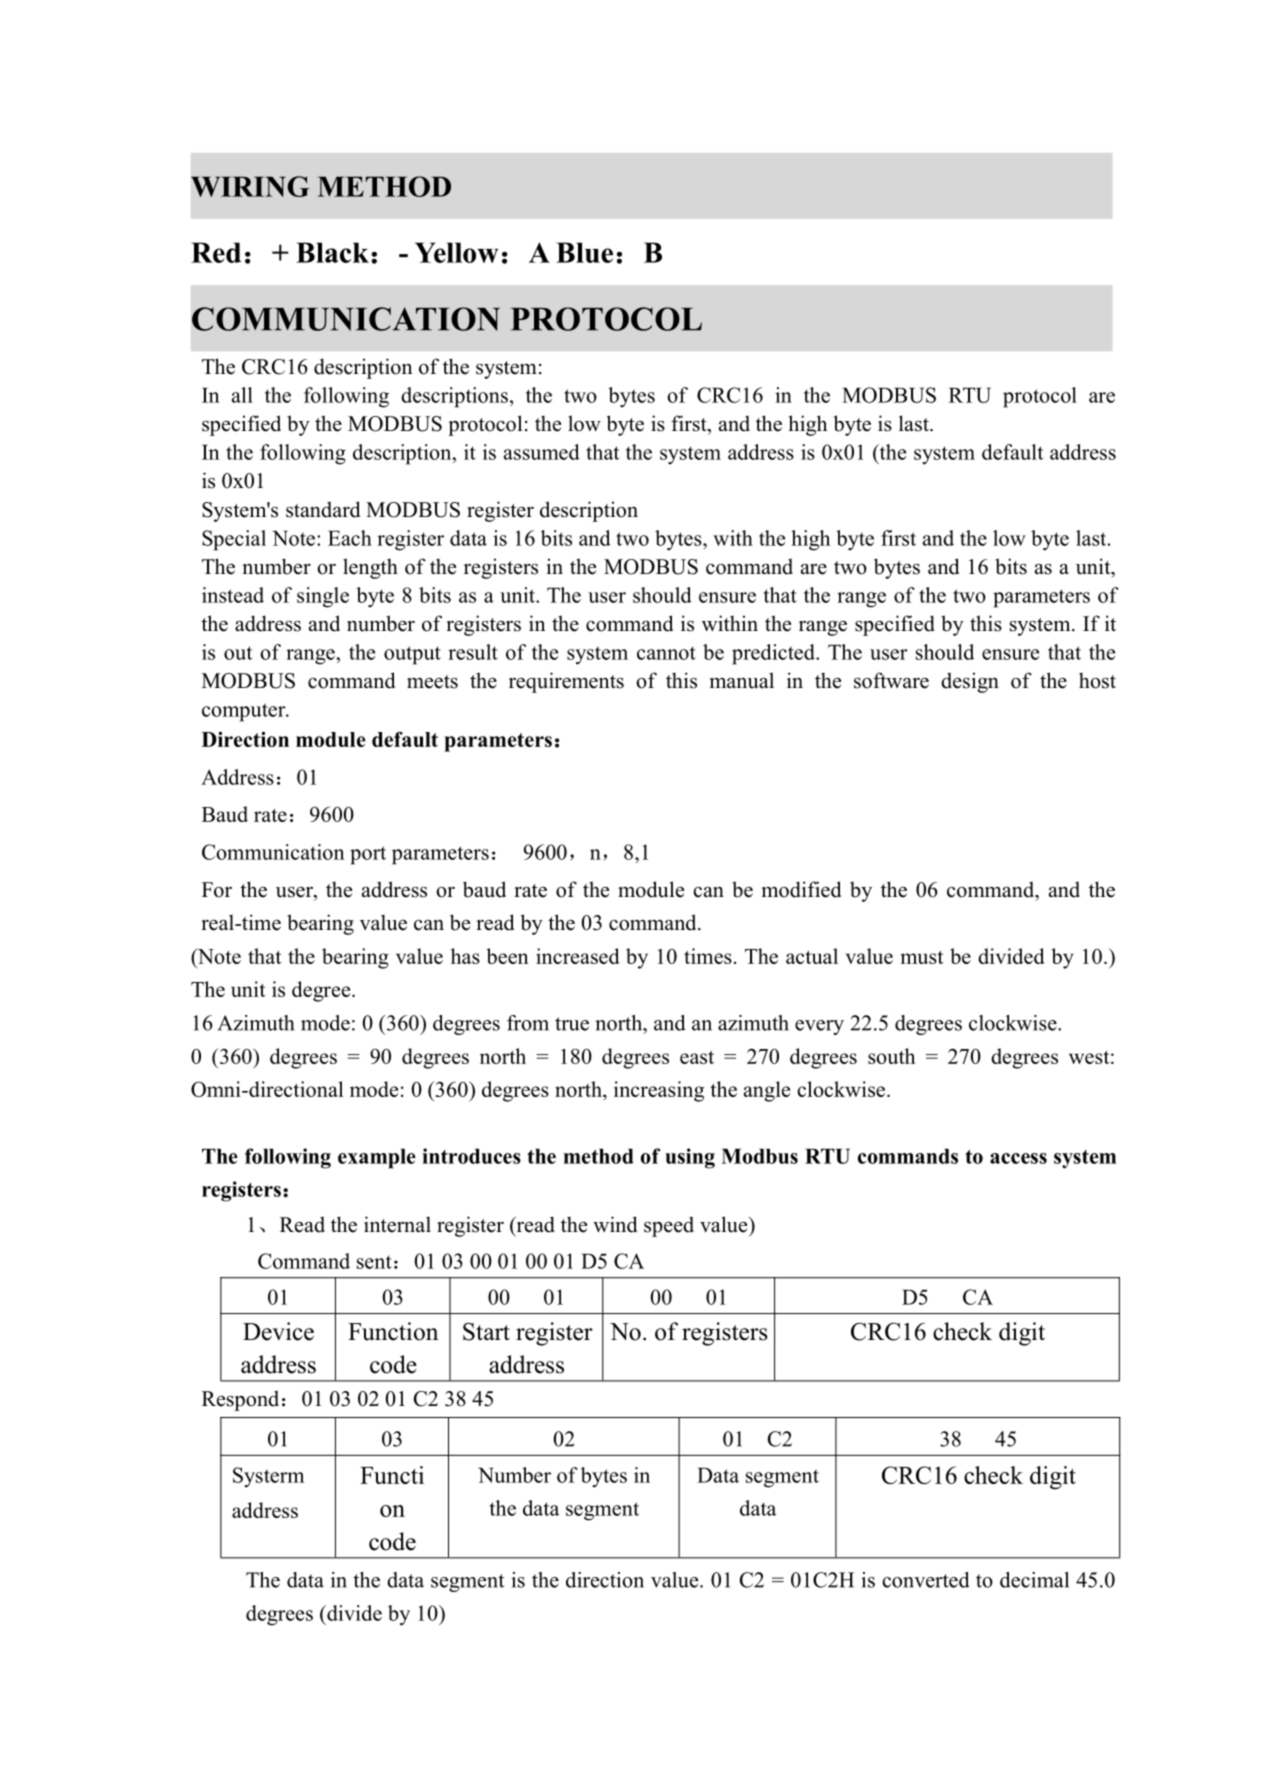 This screenshot has width=1263, height=1786. Describe the element at coordinates (921, 957) in the screenshot. I see `must` at that location.
